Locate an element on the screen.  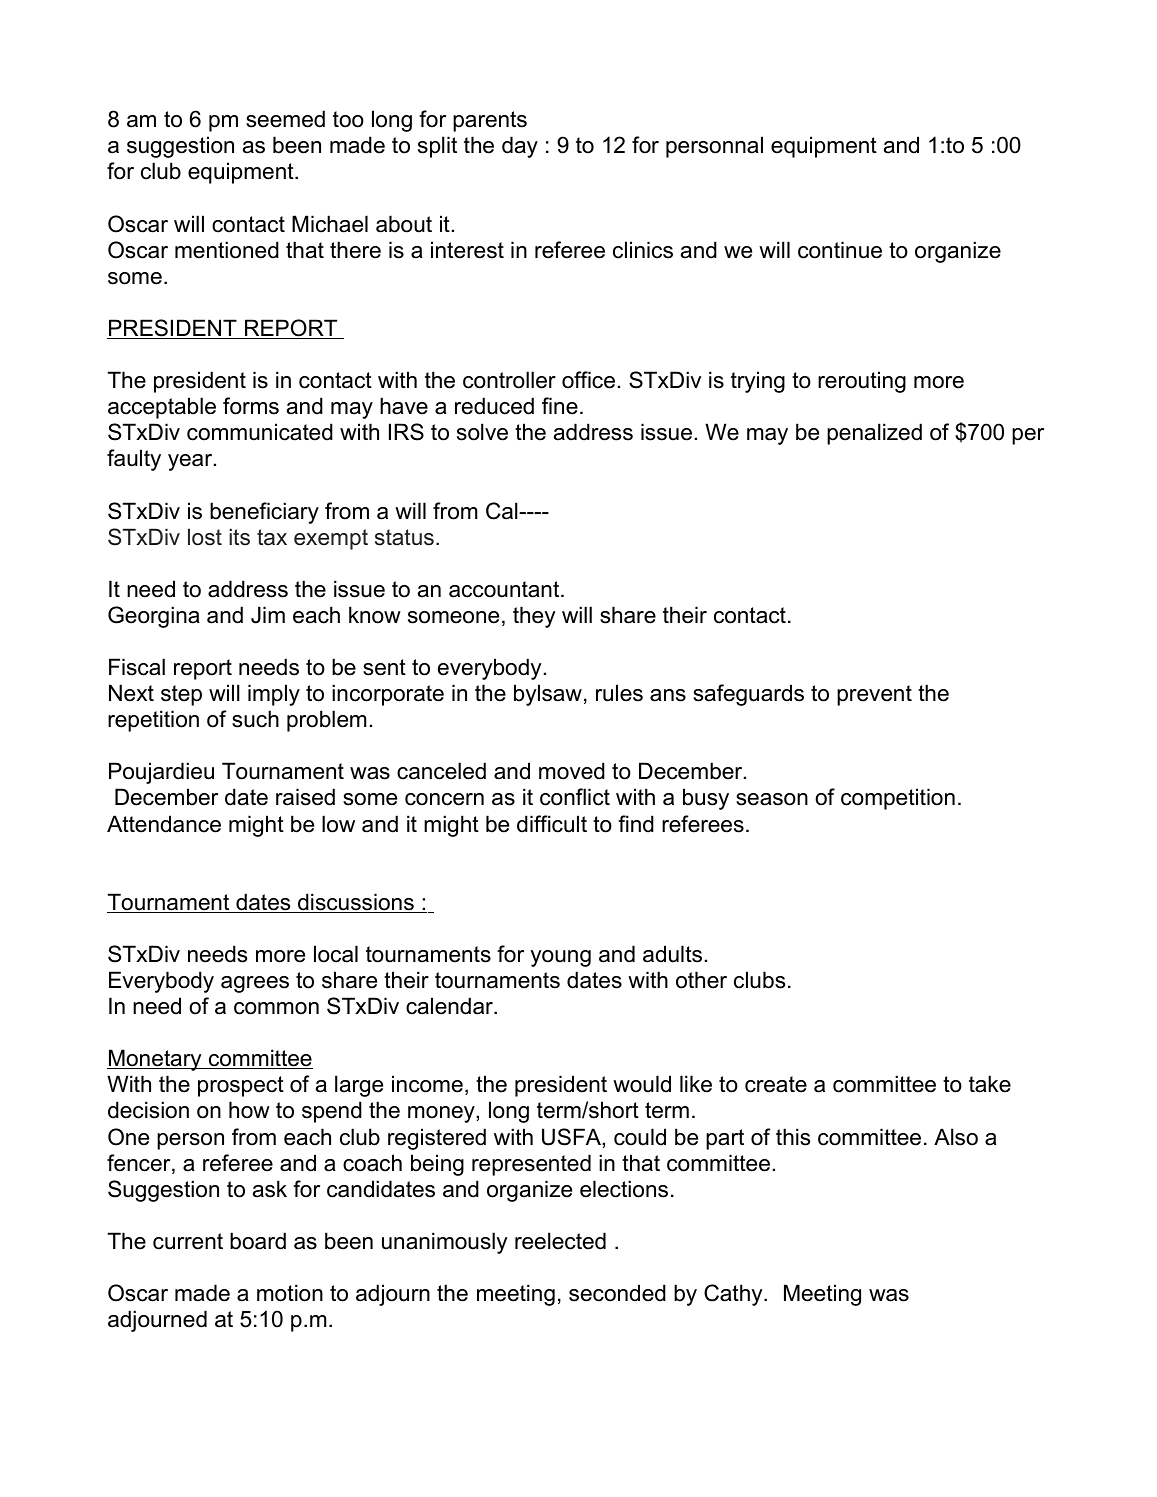
day is located at coordinates (520, 147).
